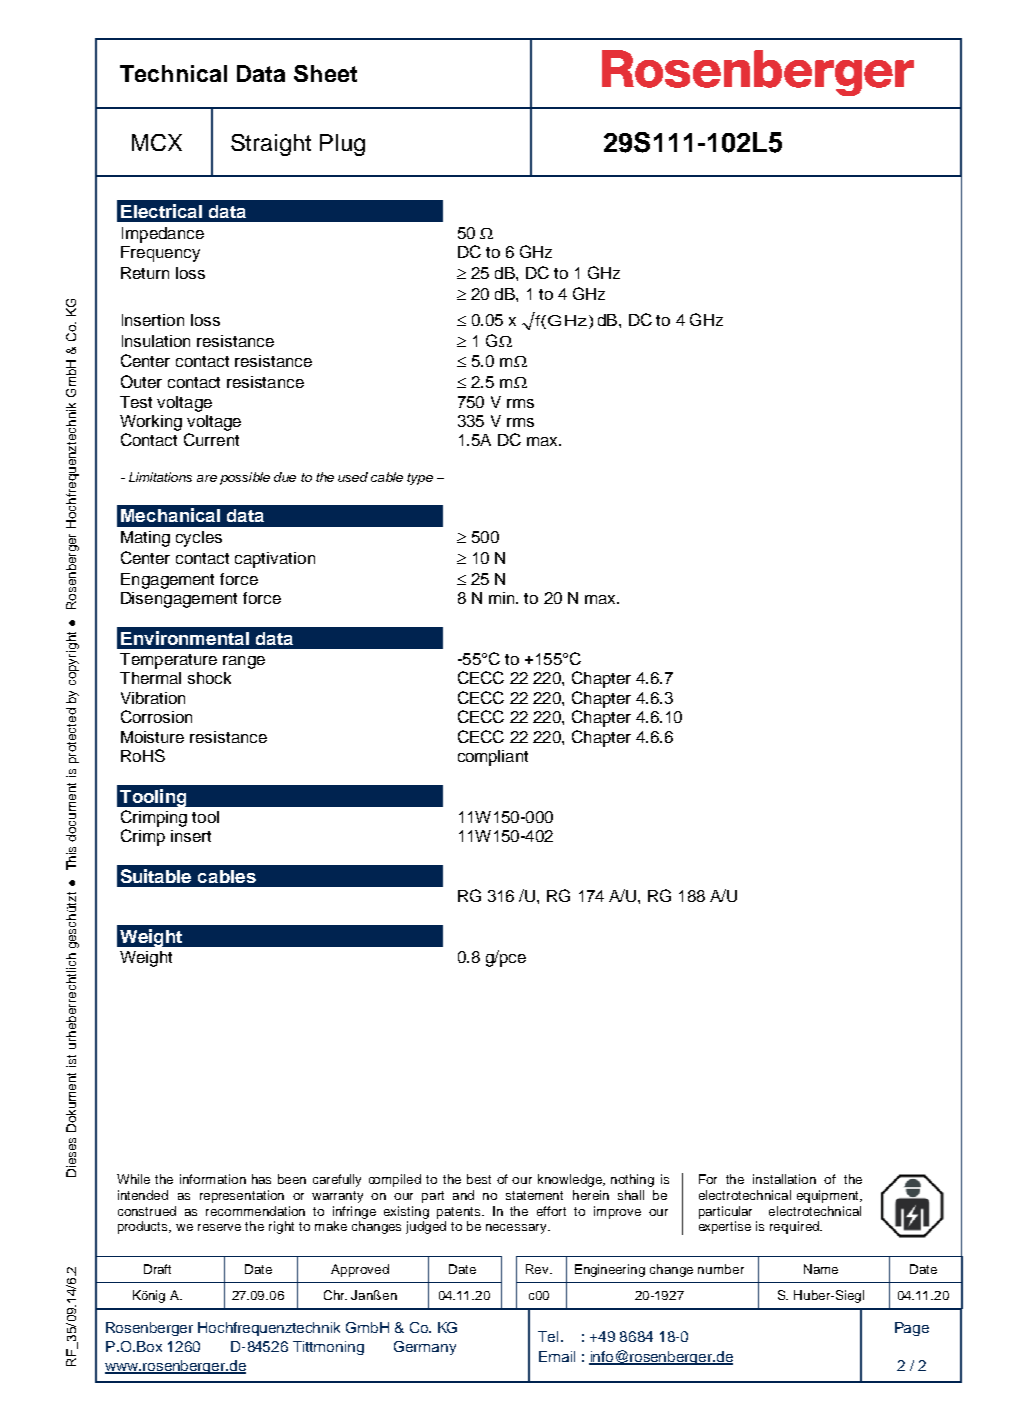 Image resolution: width=1009 pixels, height=1427 pixels. Describe the element at coordinates (325, 73) in the screenshot. I see `Sheet` at that location.
